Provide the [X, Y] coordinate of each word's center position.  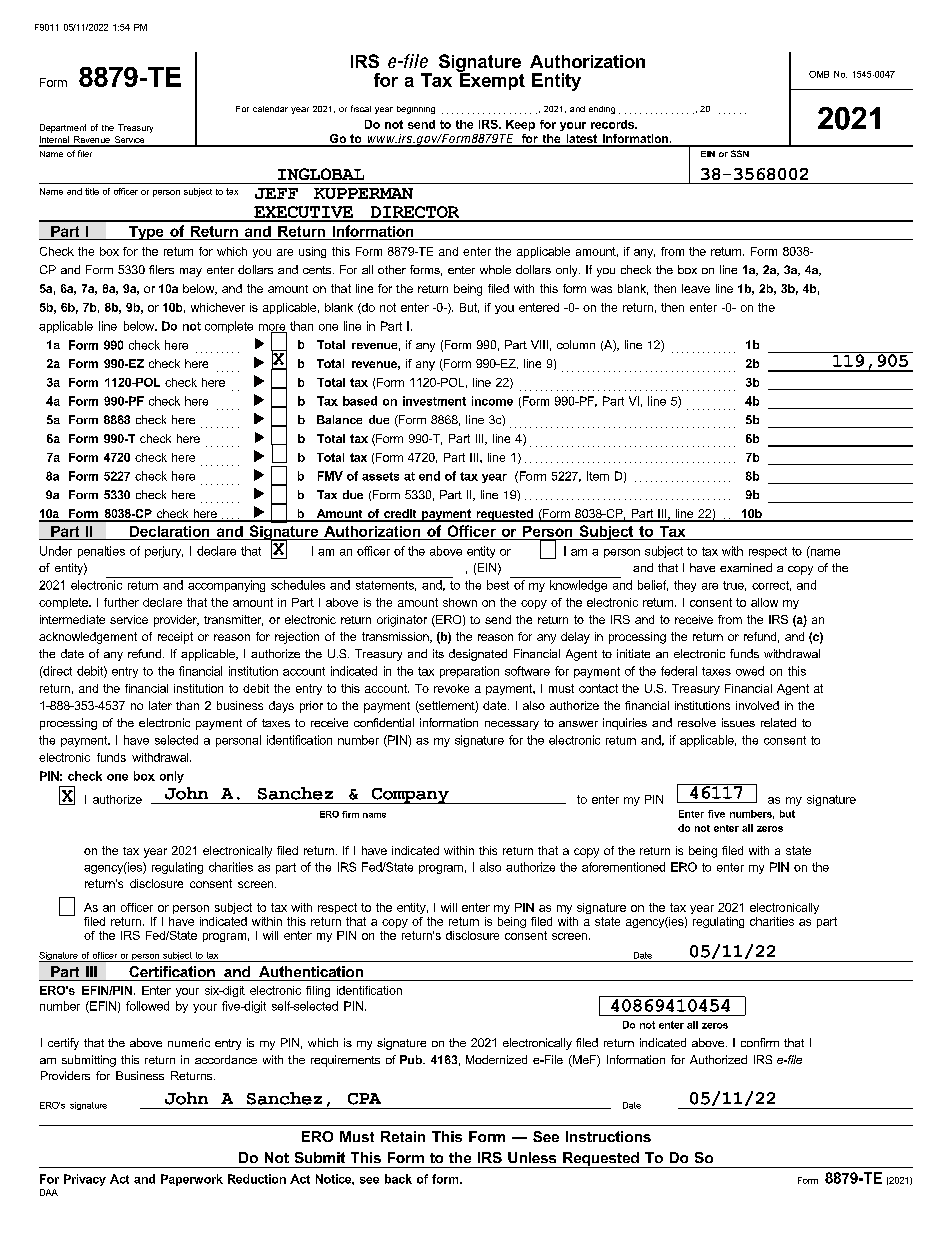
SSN [740, 153]
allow [764, 602]
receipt [175, 638]
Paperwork [192, 1180]
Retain [403, 1136]
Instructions [608, 1136]
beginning [416, 110]
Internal [55, 141]
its [438, 653]
